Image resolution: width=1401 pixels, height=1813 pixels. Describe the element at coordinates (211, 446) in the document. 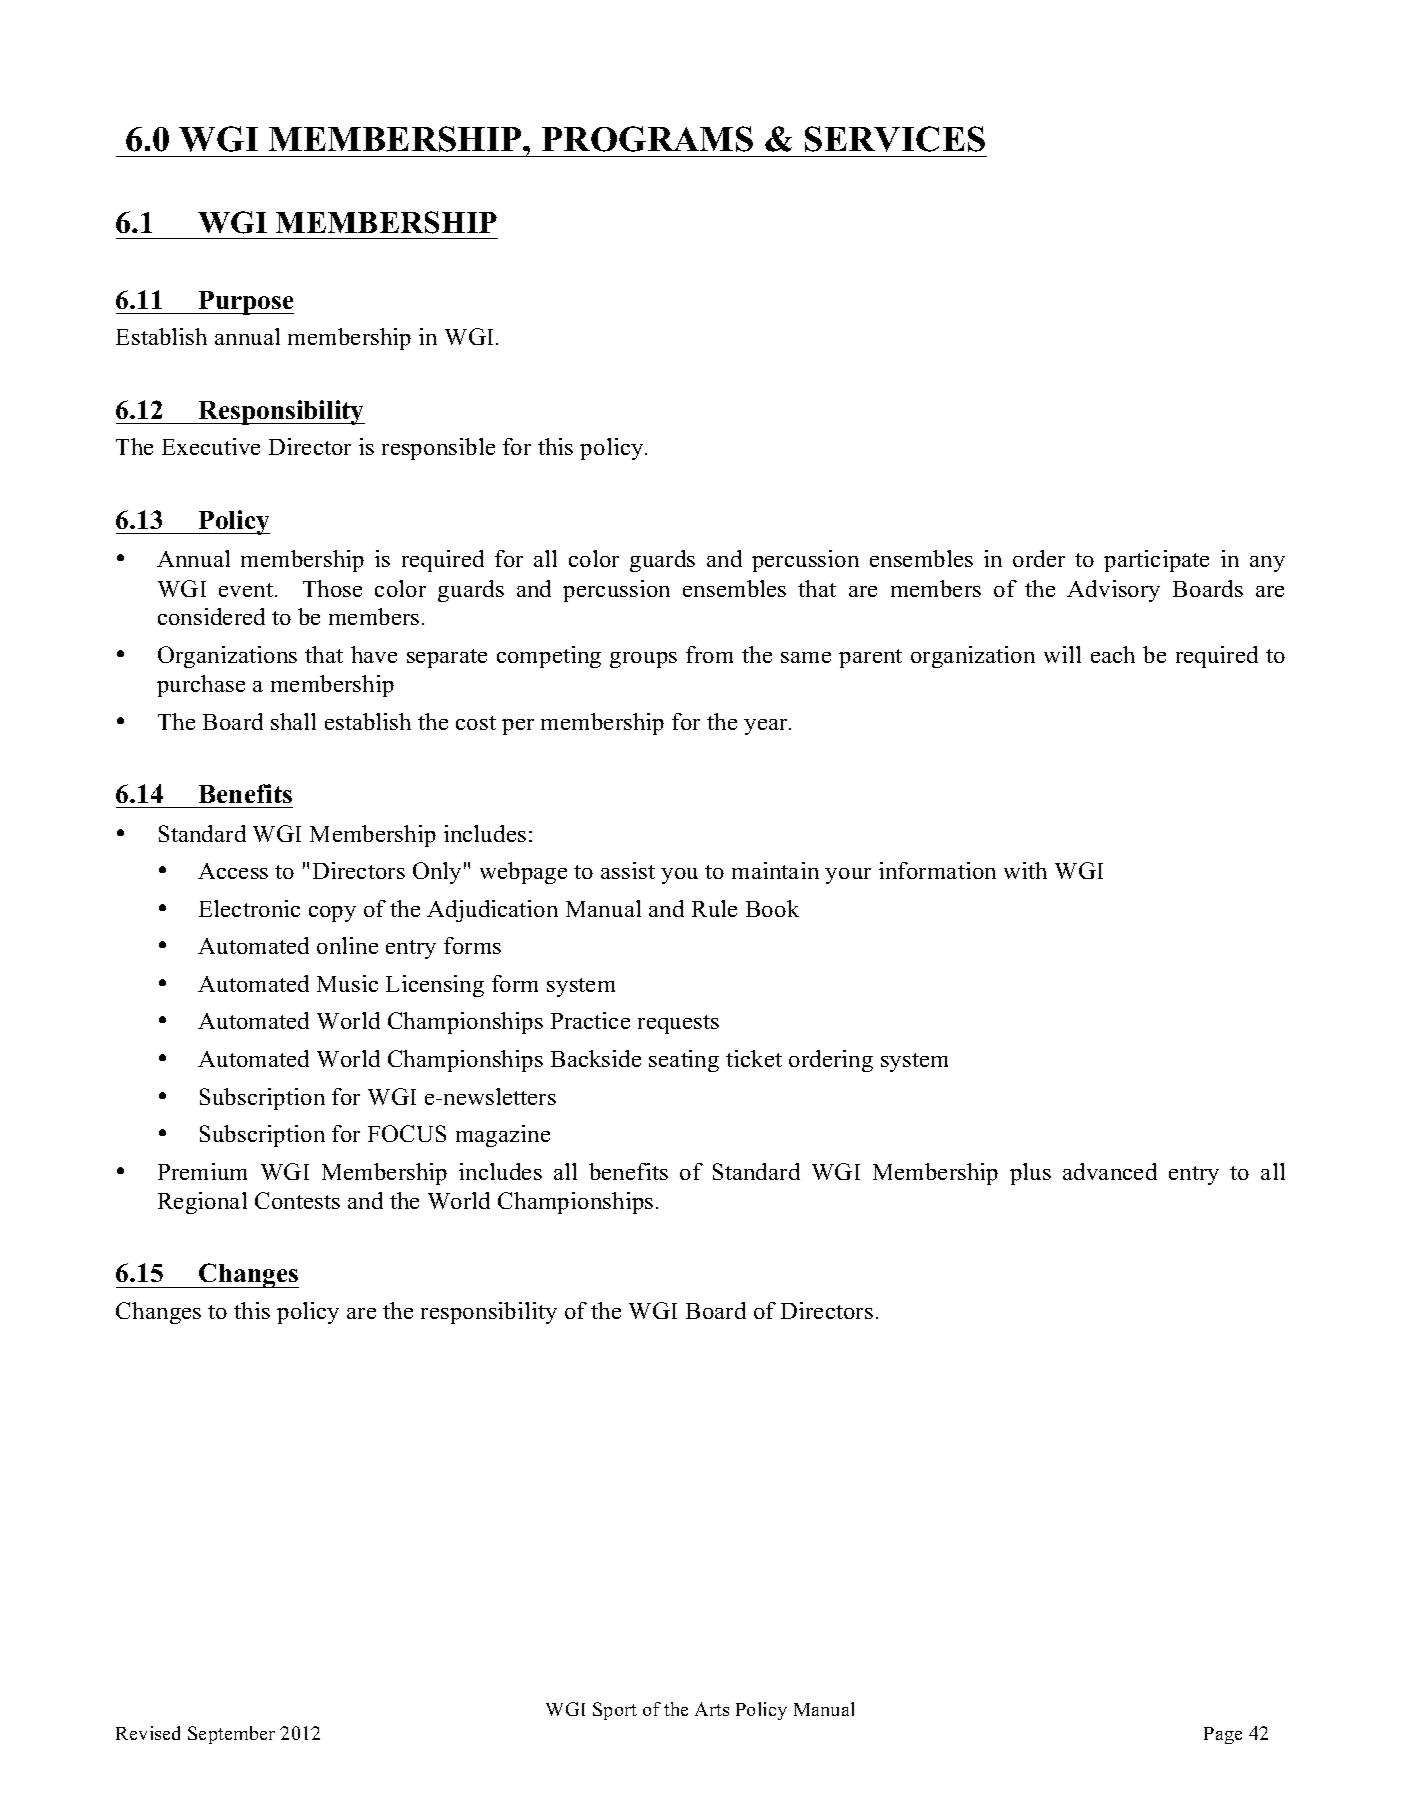

I see `Executive` at that location.
